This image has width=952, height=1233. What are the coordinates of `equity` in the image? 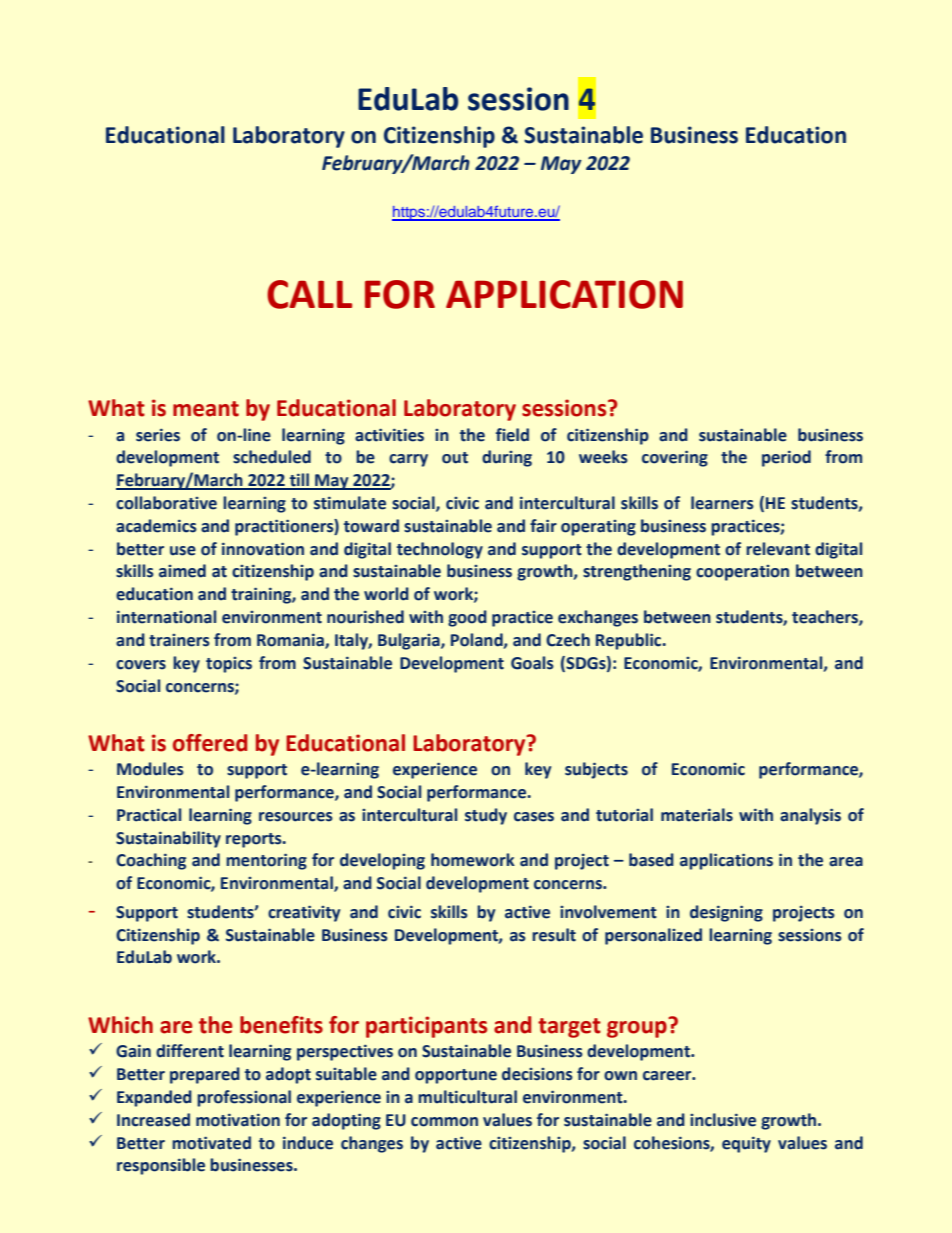 It's located at (746, 1144).
